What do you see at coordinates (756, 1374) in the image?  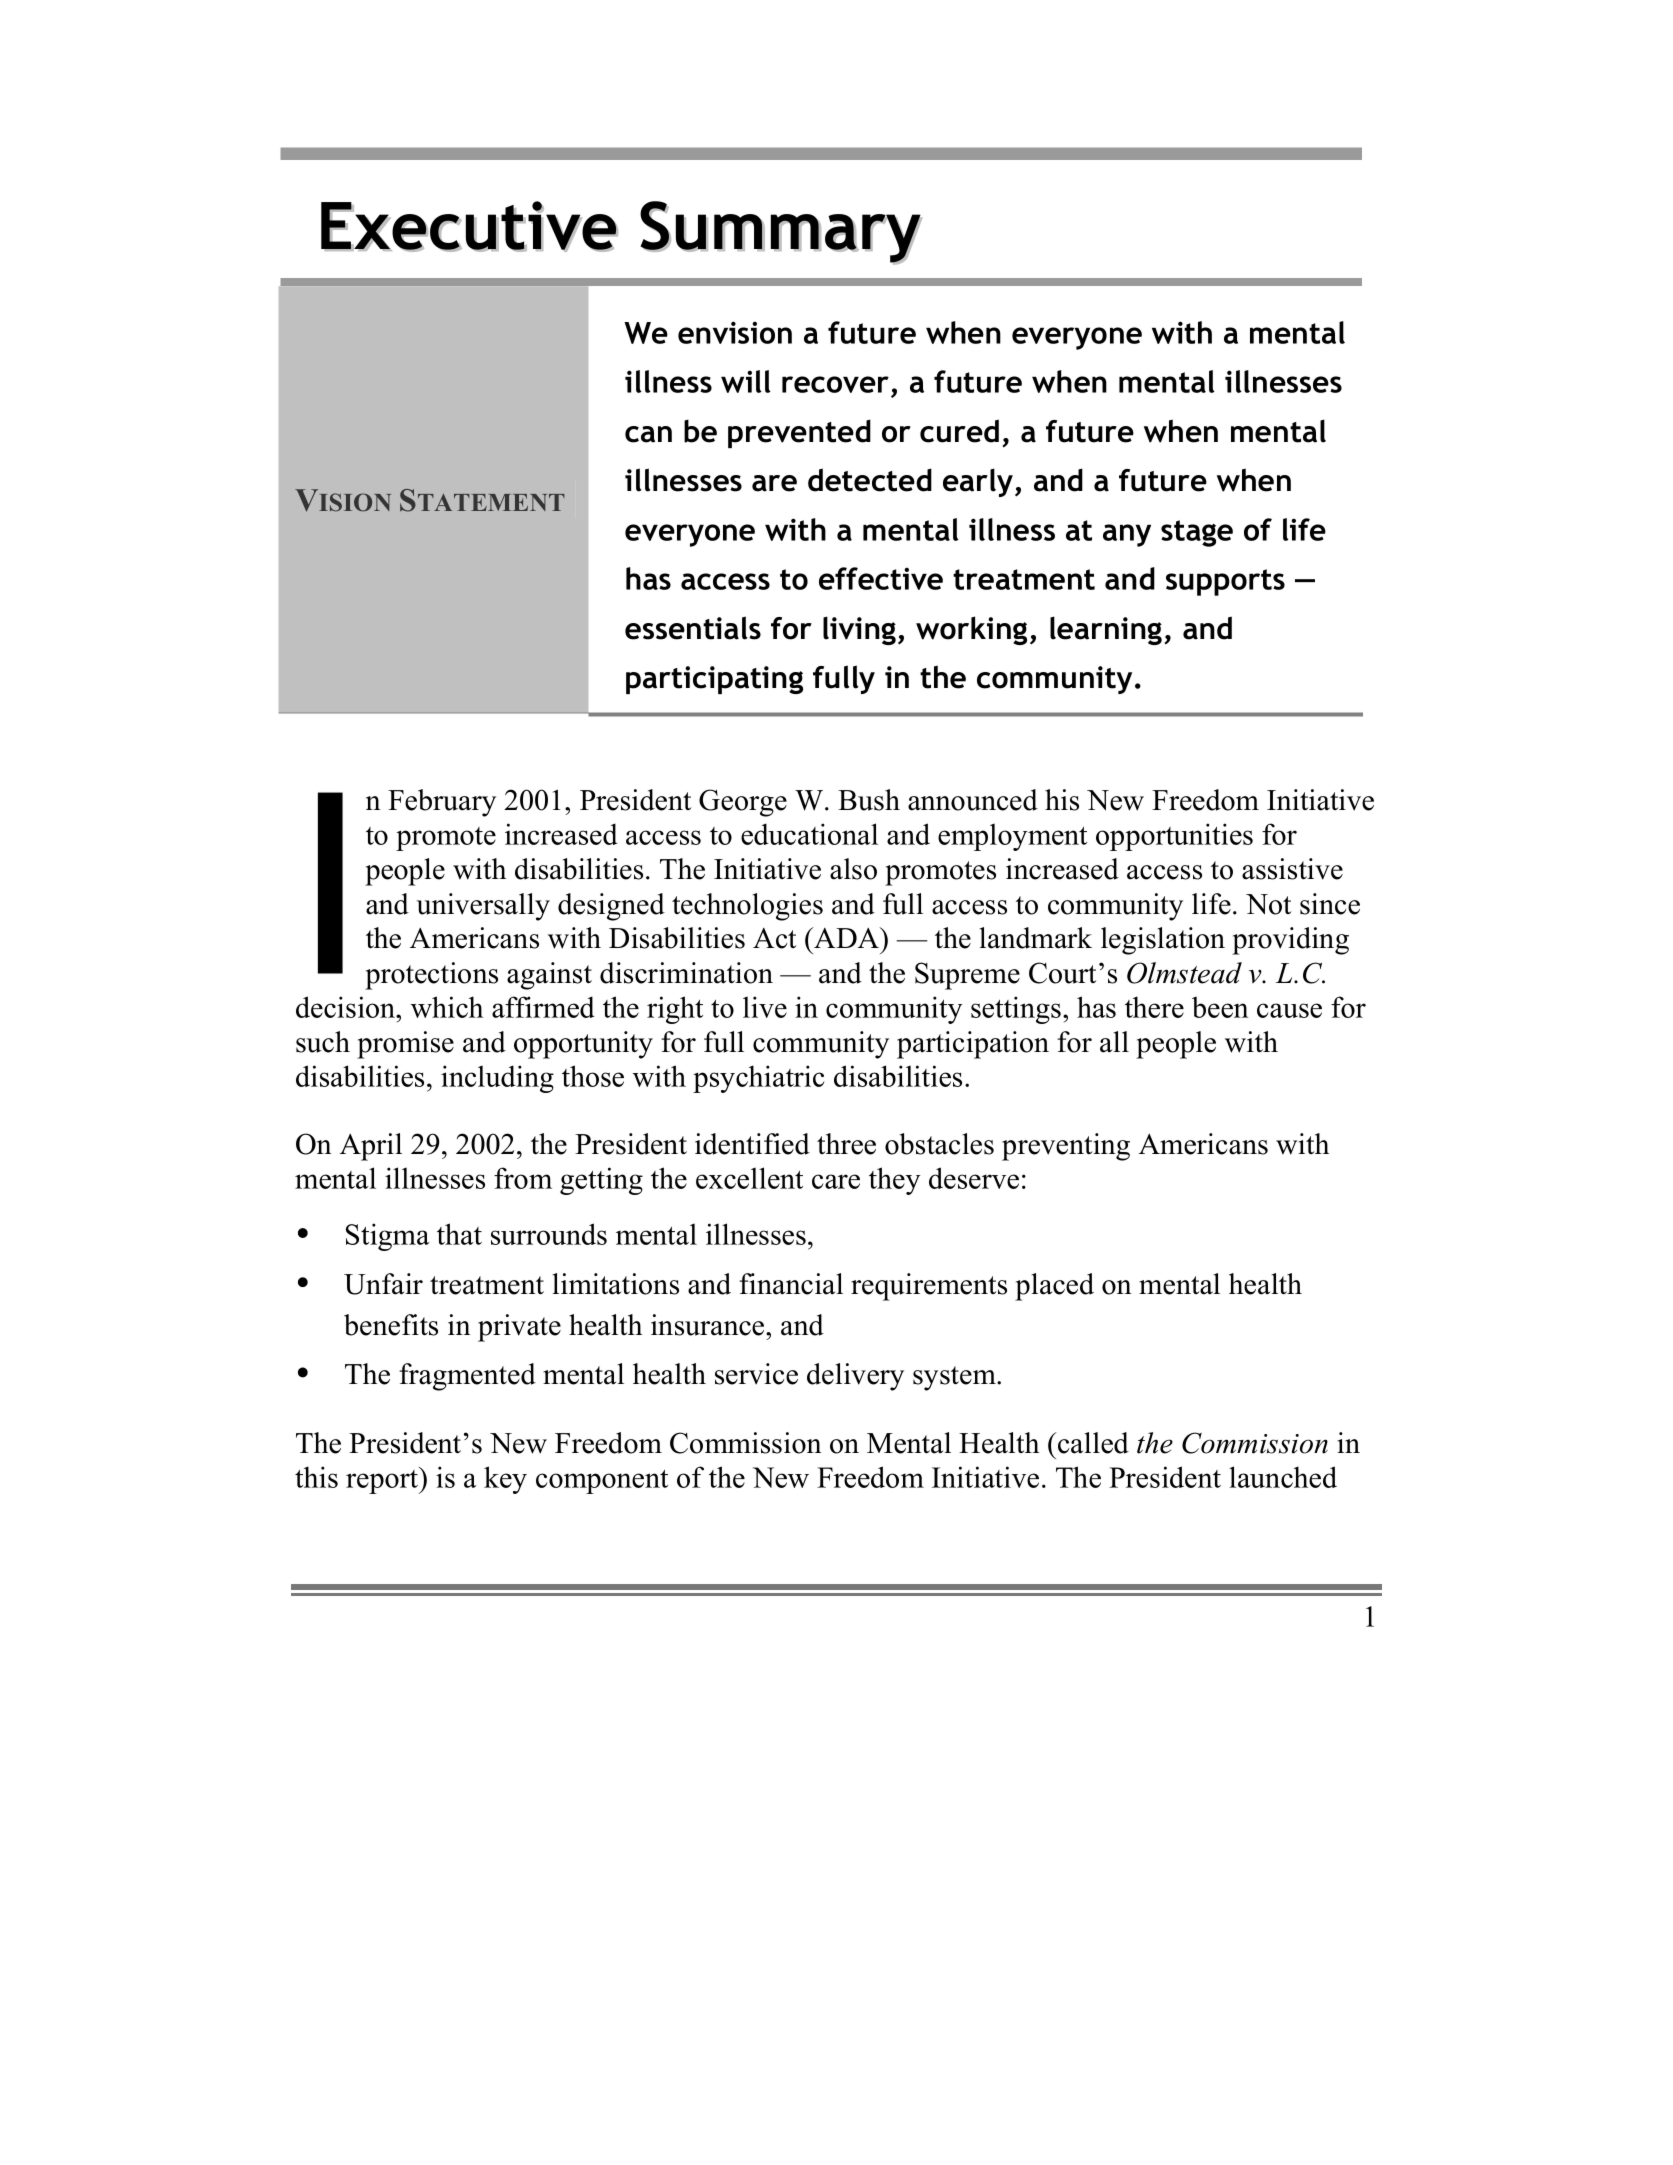 I see `service` at bounding box center [756, 1374].
